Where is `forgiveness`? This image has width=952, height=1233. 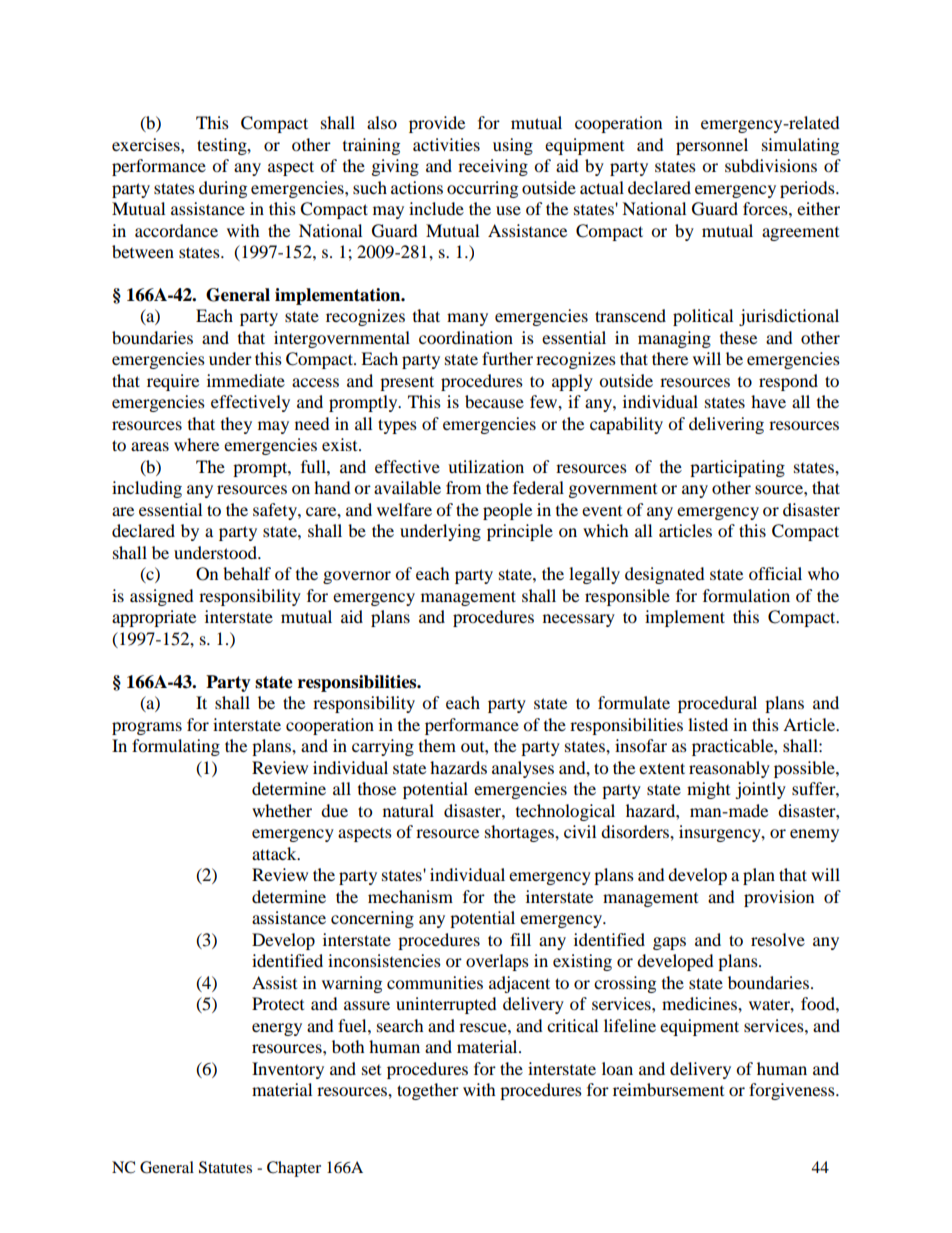
forgiveness is located at coordinates (793, 1091).
